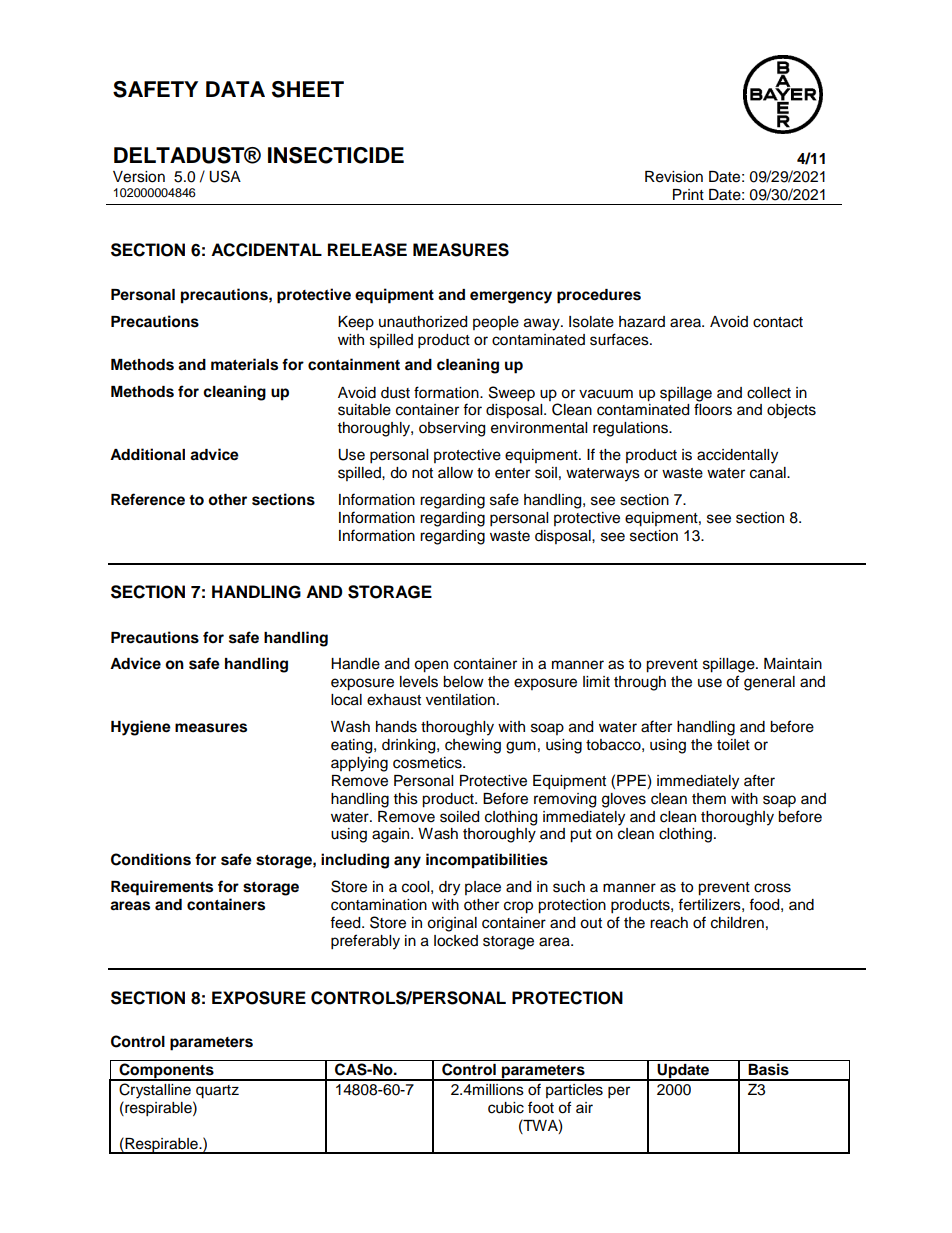 Image resolution: width=952 pixels, height=1233 pixels. I want to click on people, so click(496, 323).
